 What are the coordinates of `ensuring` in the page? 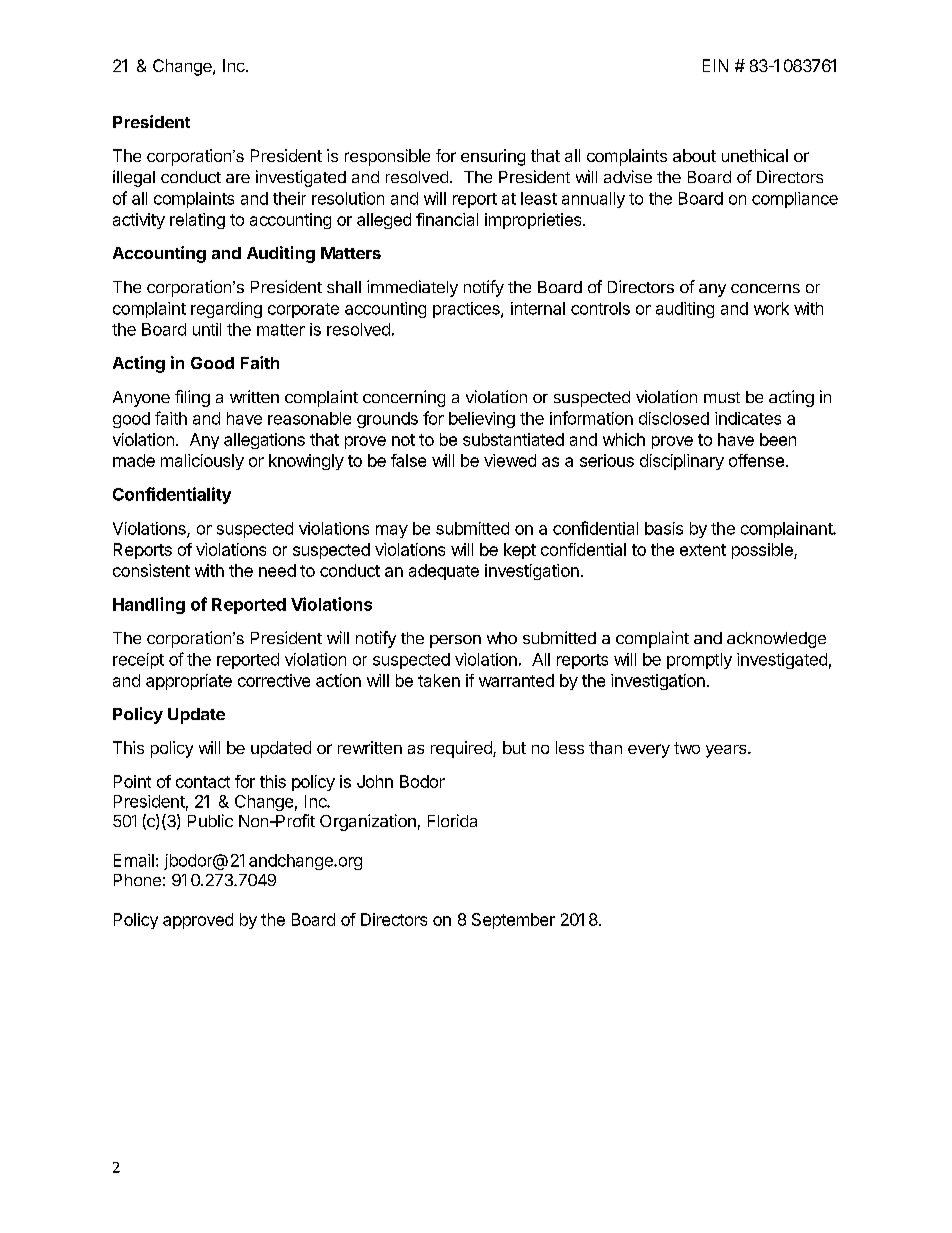 It's located at (493, 157).
